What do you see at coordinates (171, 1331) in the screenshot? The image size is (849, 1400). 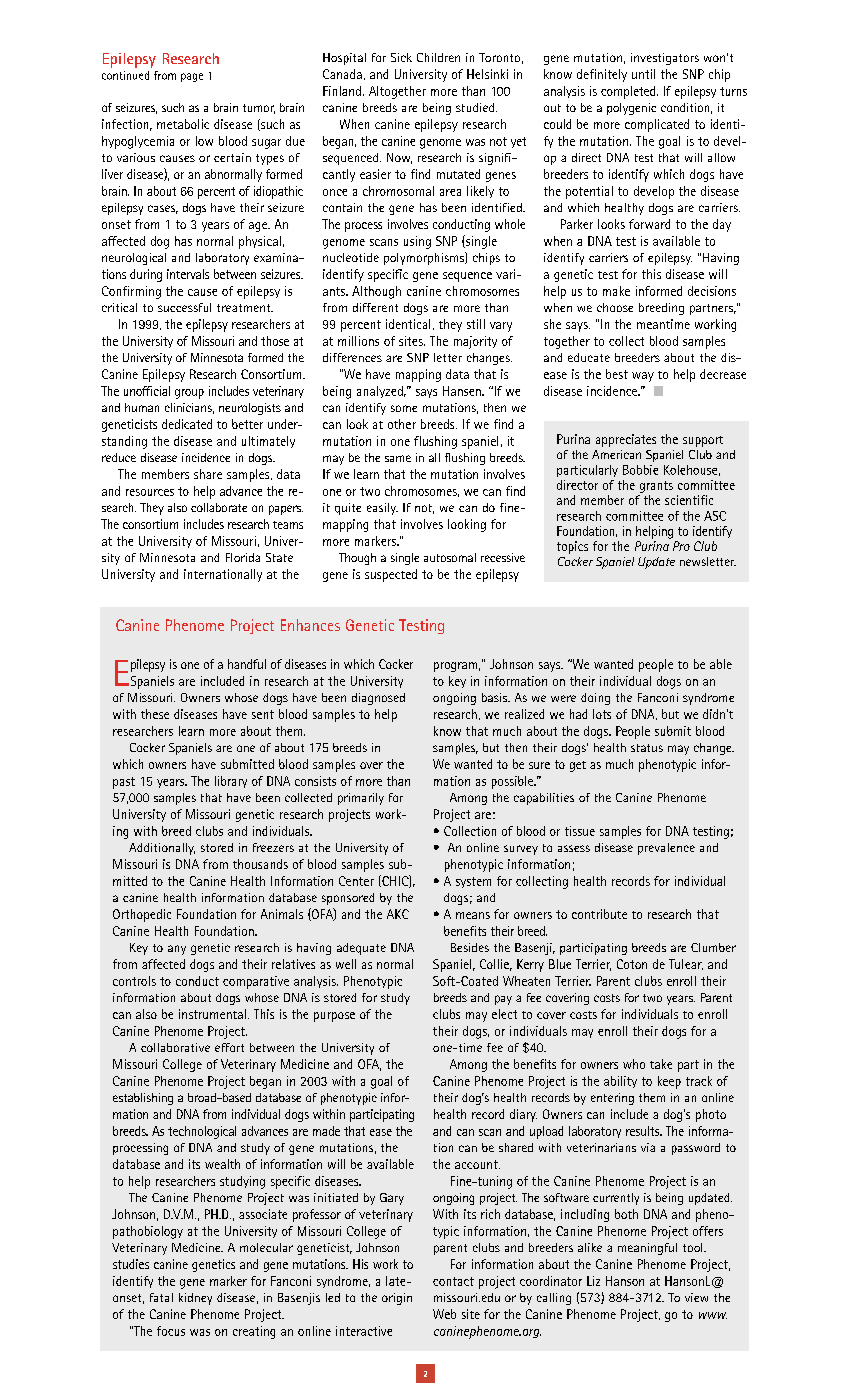 I see `focus` at bounding box center [171, 1331].
